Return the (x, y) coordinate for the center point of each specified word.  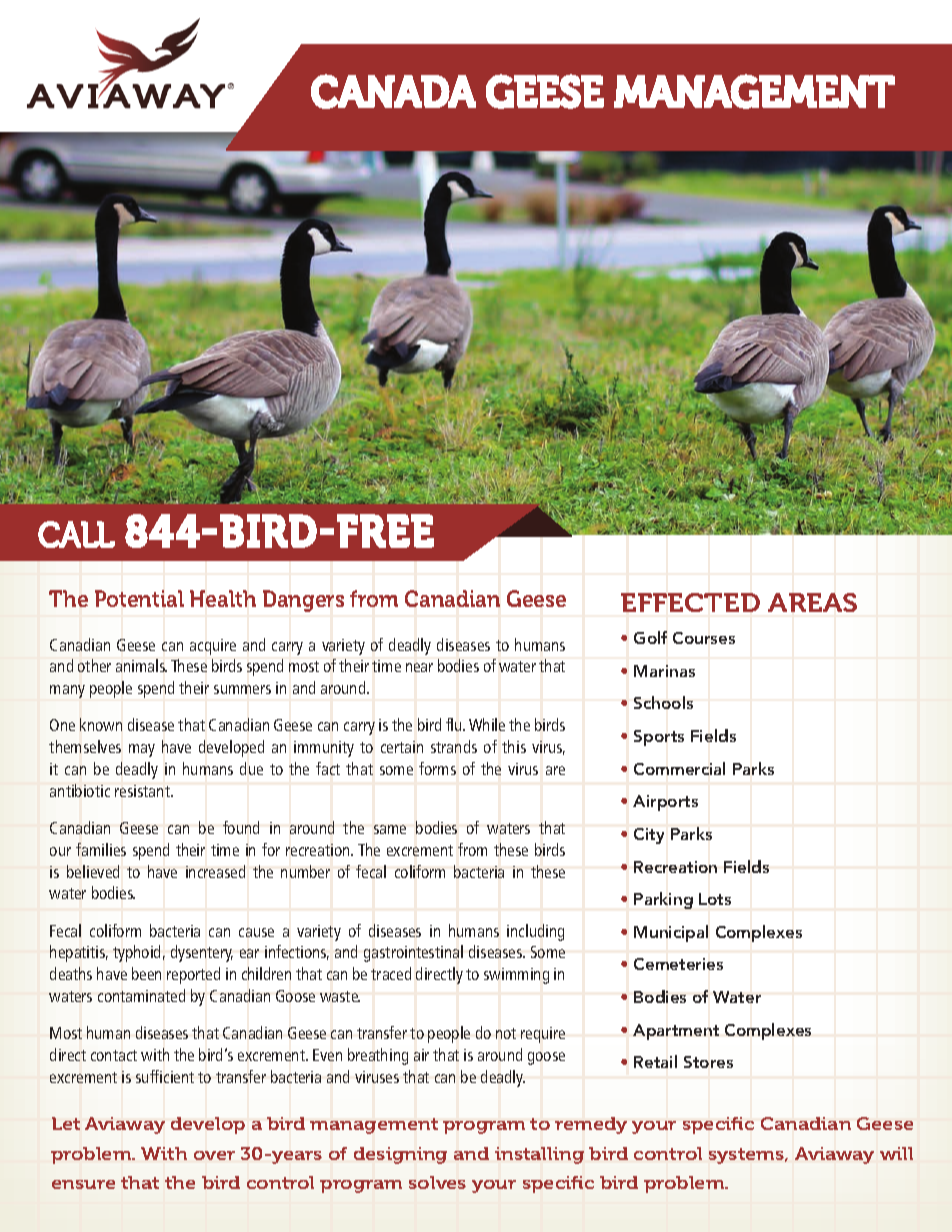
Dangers (303, 601)
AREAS (812, 602)
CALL (76, 534)
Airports (665, 803)
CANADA (393, 91)
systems (748, 1156)
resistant (143, 791)
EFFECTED (690, 602)
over (214, 1155)
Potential (139, 598)
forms (437, 768)
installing (539, 1155)
